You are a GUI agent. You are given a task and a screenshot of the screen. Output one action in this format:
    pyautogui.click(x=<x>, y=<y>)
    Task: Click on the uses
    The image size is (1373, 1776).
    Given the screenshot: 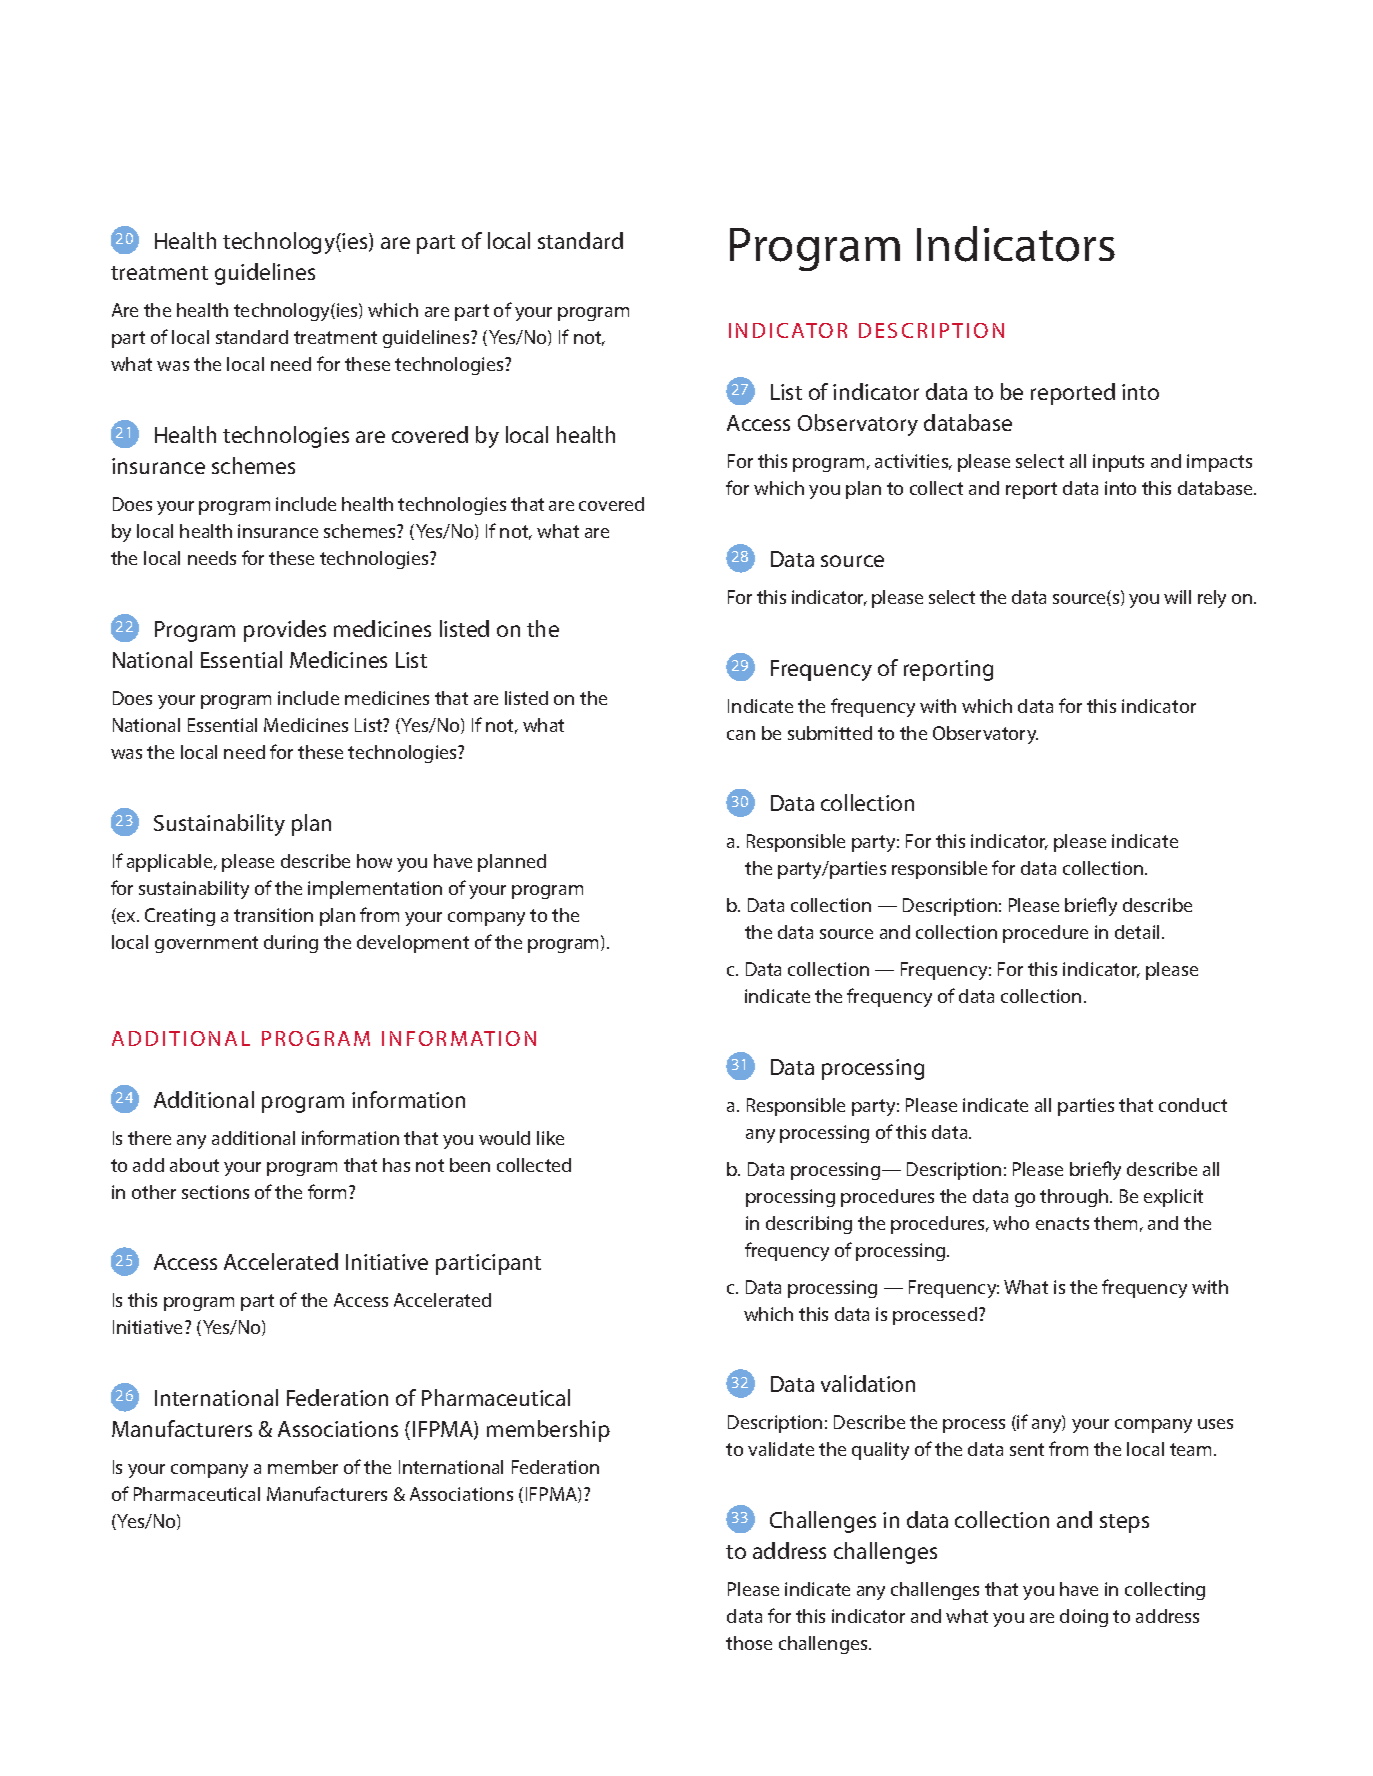 What is the action you would take?
    pyautogui.click(x=1215, y=1424)
